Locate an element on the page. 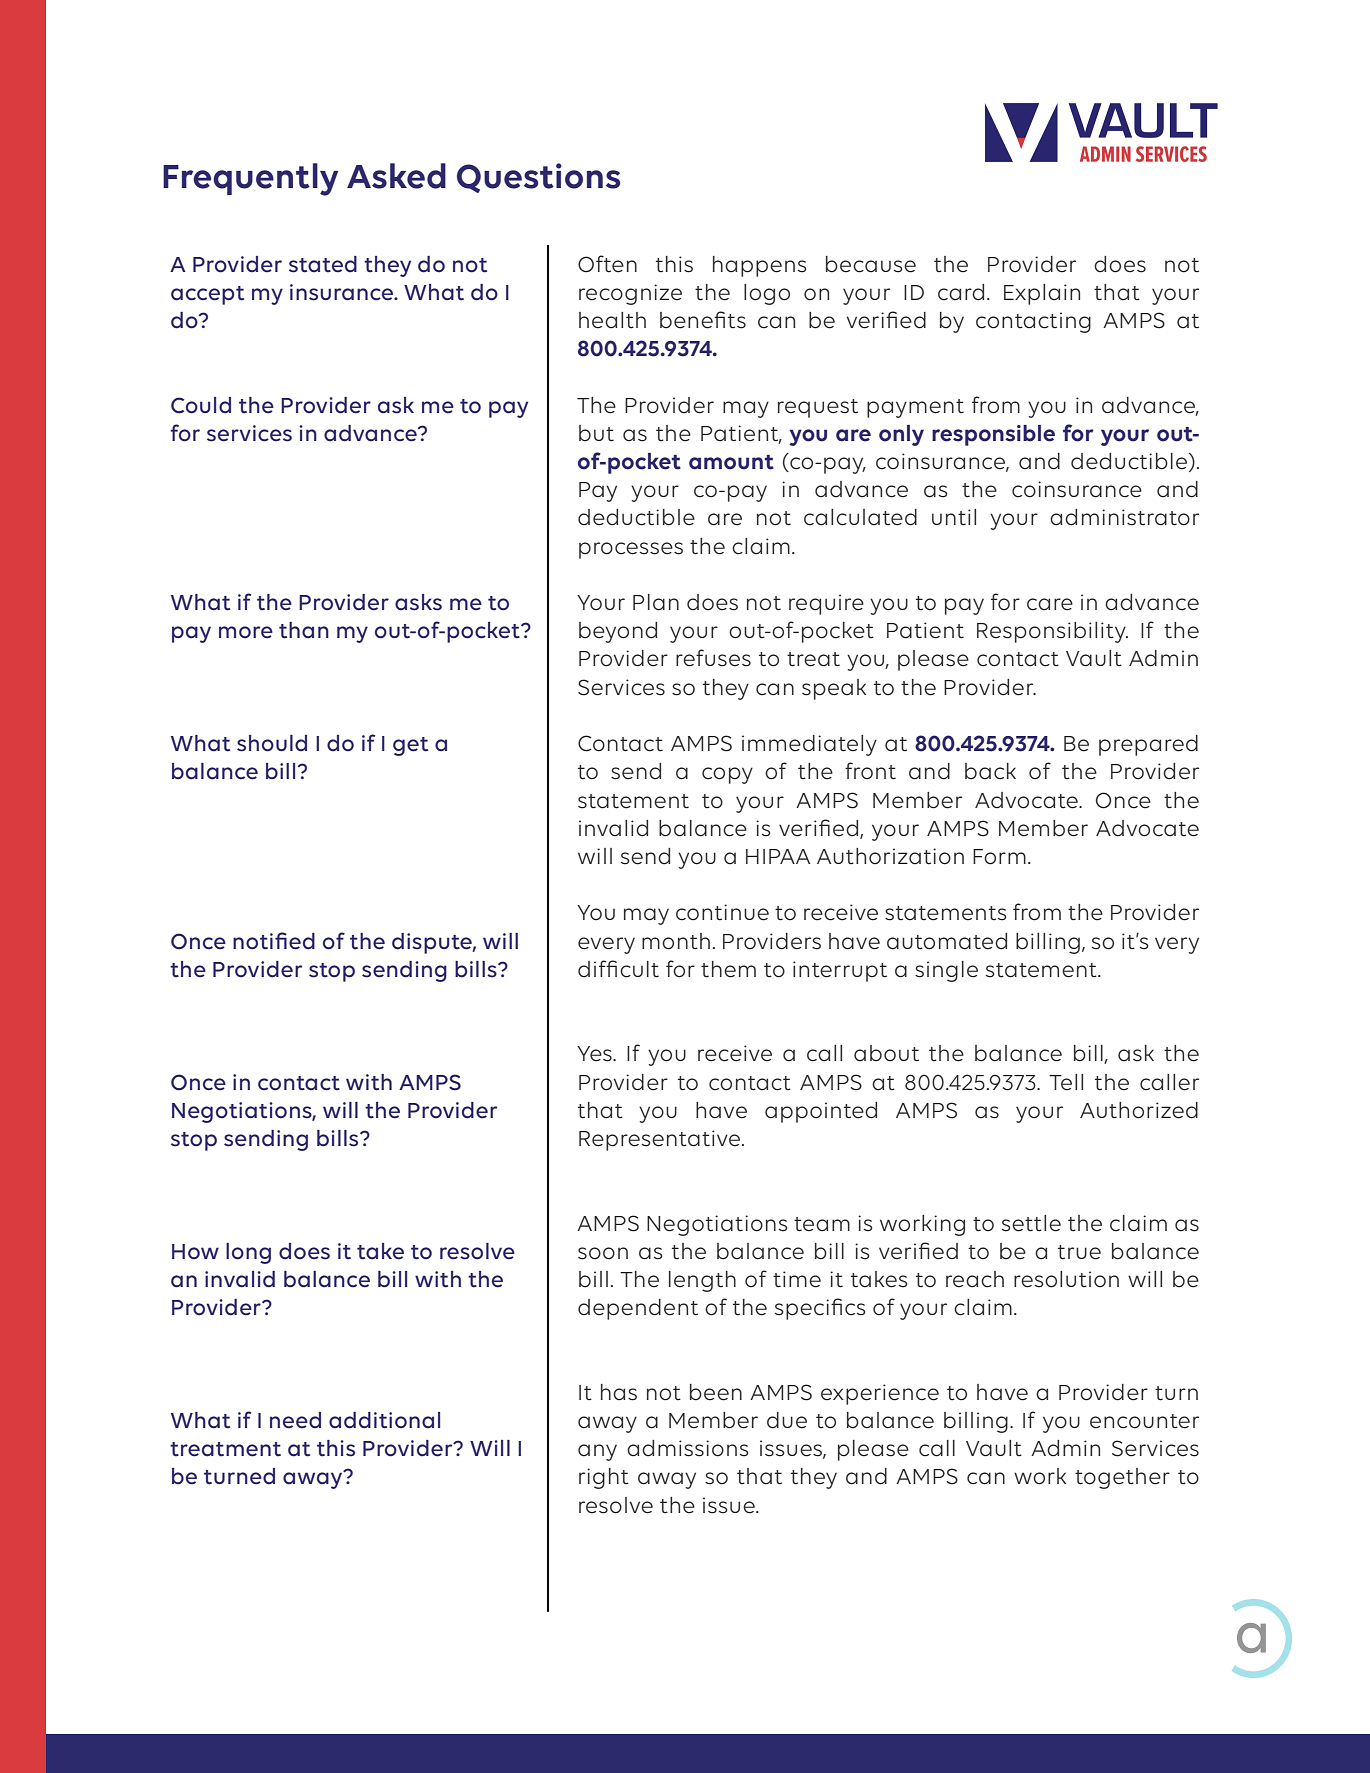 This image has height=1773, width=1370. until is located at coordinates (954, 517).
